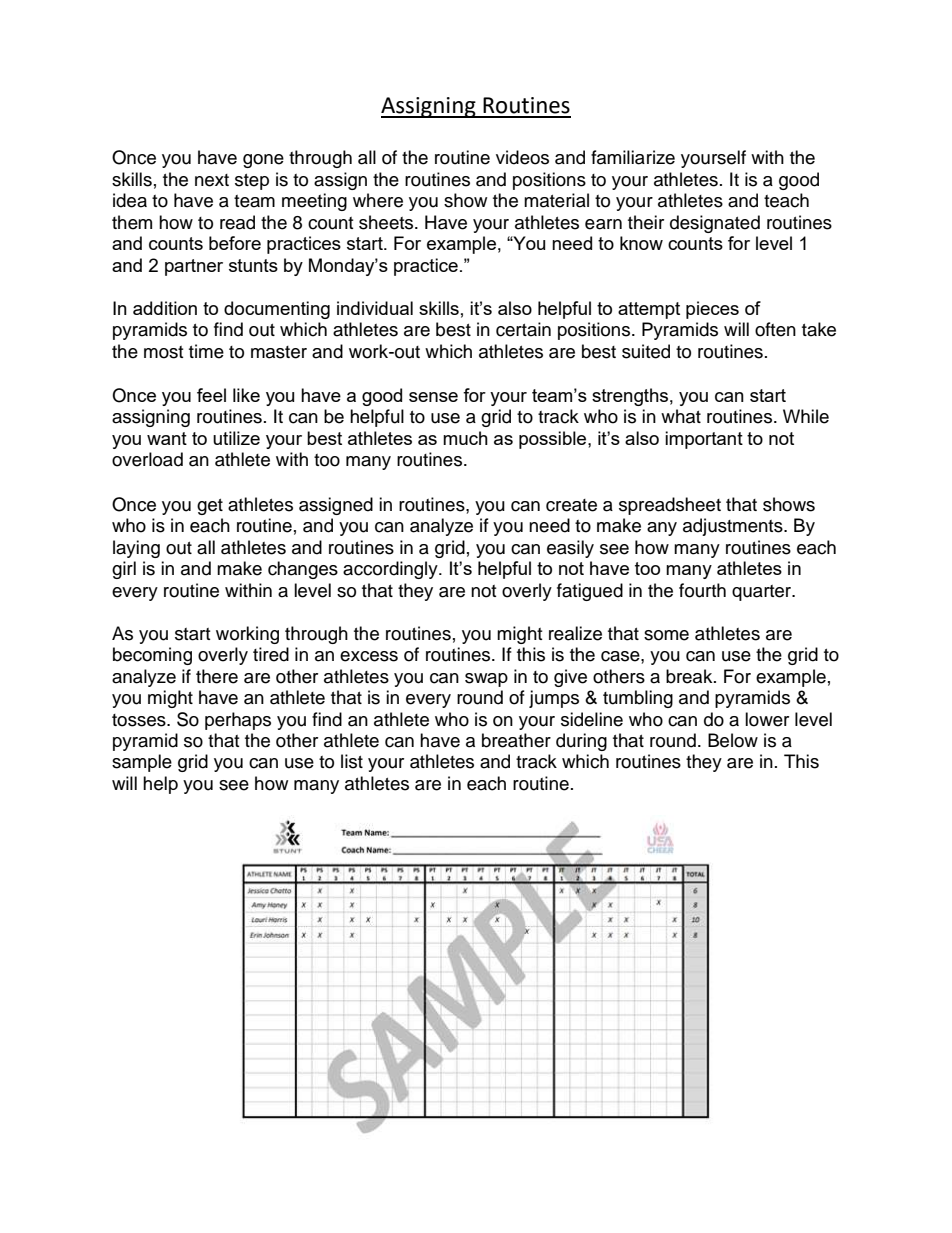 The height and width of the screenshot is (1233, 952). What do you see at coordinates (206, 351) in the screenshot?
I see `time` at bounding box center [206, 351].
